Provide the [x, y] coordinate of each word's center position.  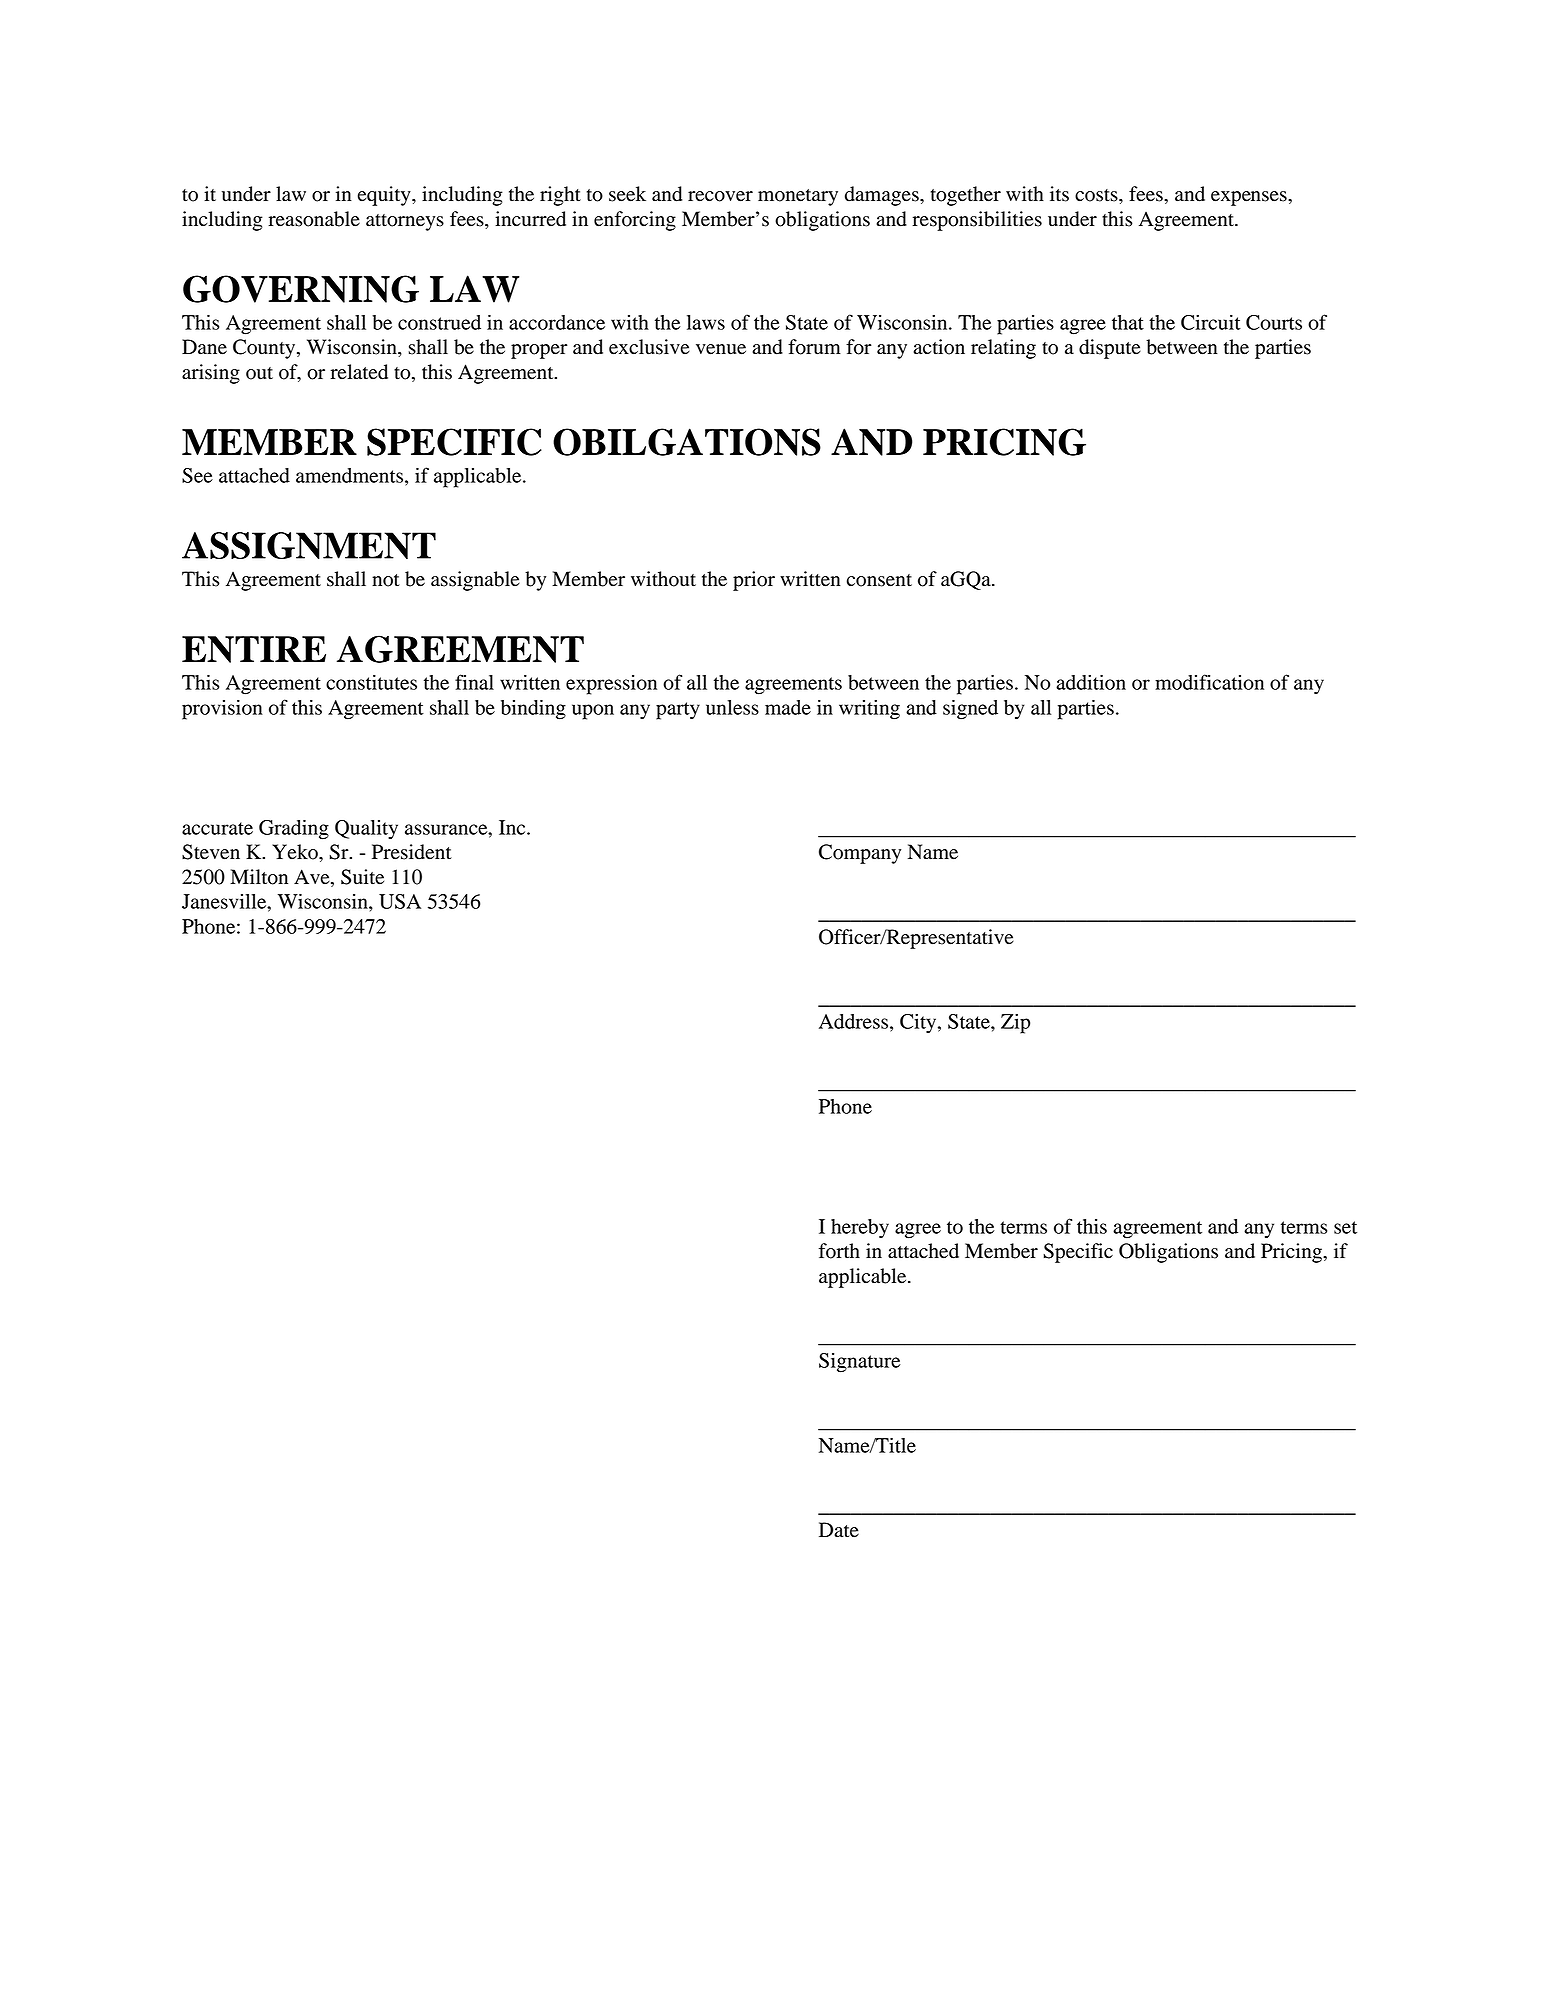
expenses [1250, 198]
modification [1209, 682]
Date [839, 1530]
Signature [860, 1363]
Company [860, 854]
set [1345, 1227]
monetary [798, 197]
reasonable [314, 219]
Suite [362, 877]
